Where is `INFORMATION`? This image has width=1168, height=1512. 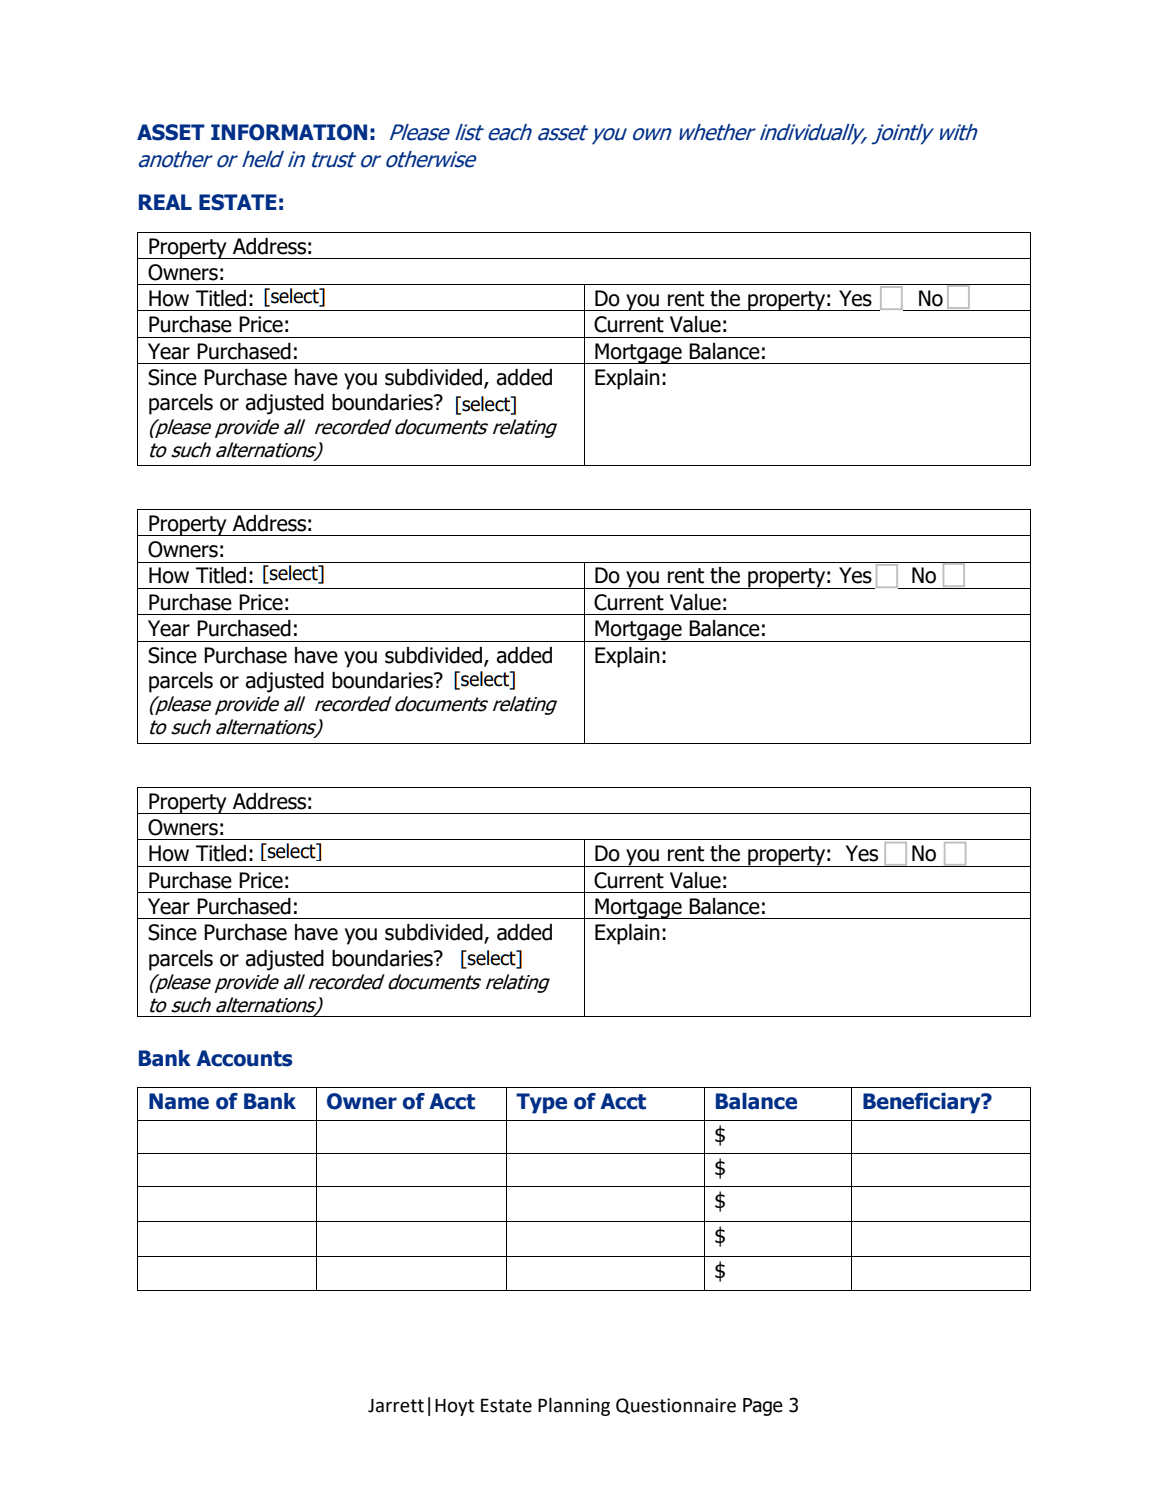 INFORMATION is located at coordinates (289, 132).
